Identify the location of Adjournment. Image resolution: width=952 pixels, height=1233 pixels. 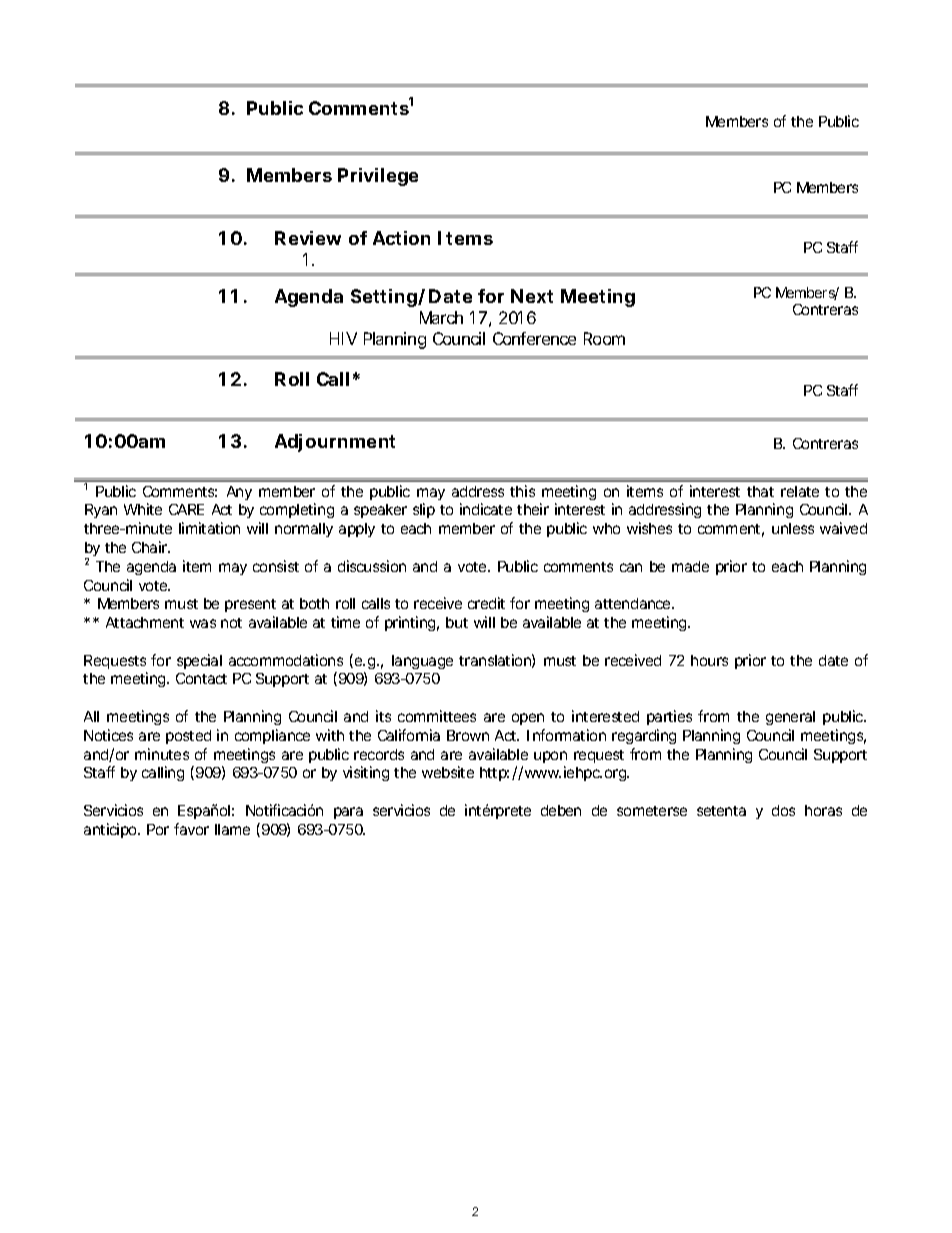
(335, 443).
